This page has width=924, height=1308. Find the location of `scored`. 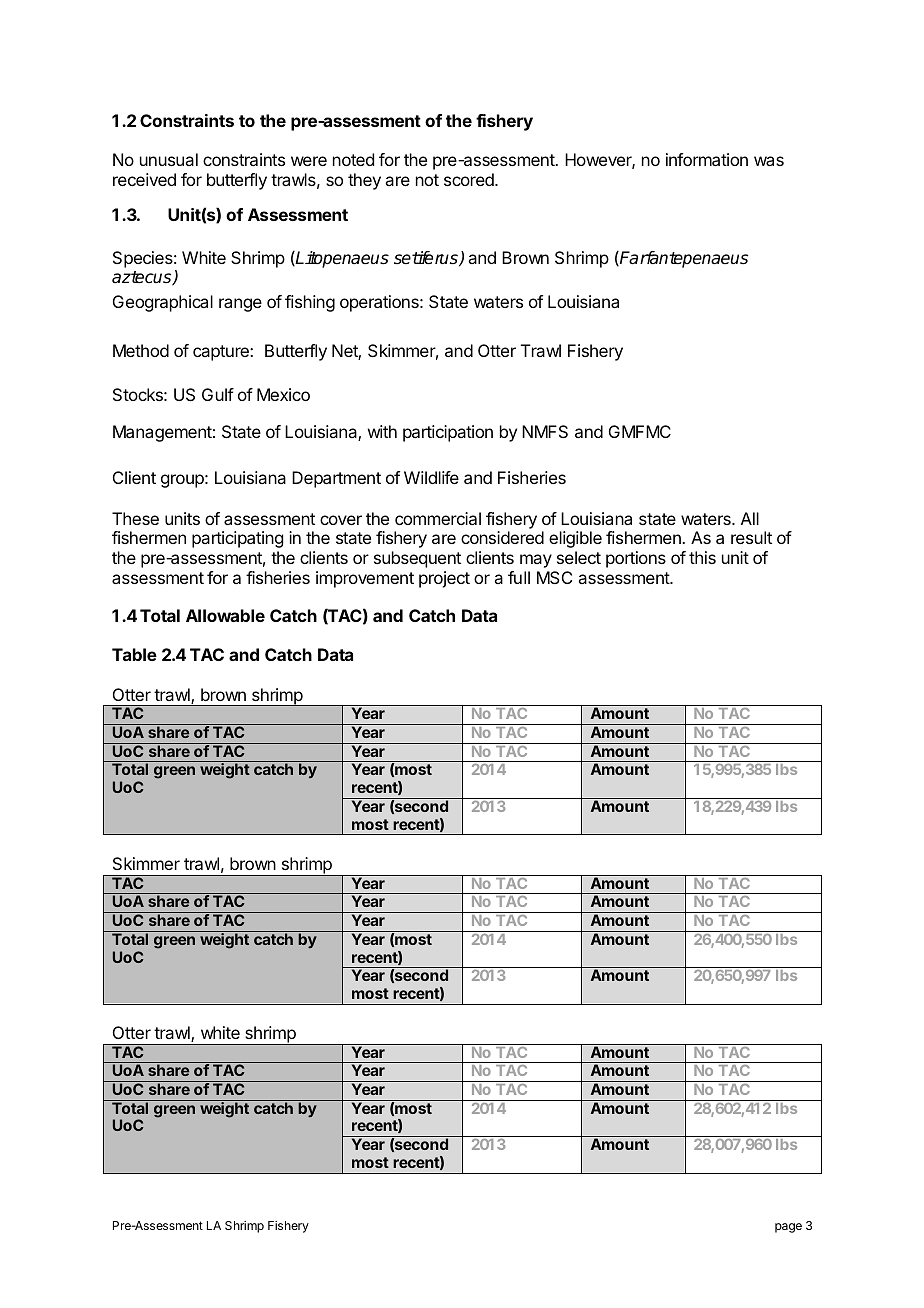

scored is located at coordinates (470, 179).
